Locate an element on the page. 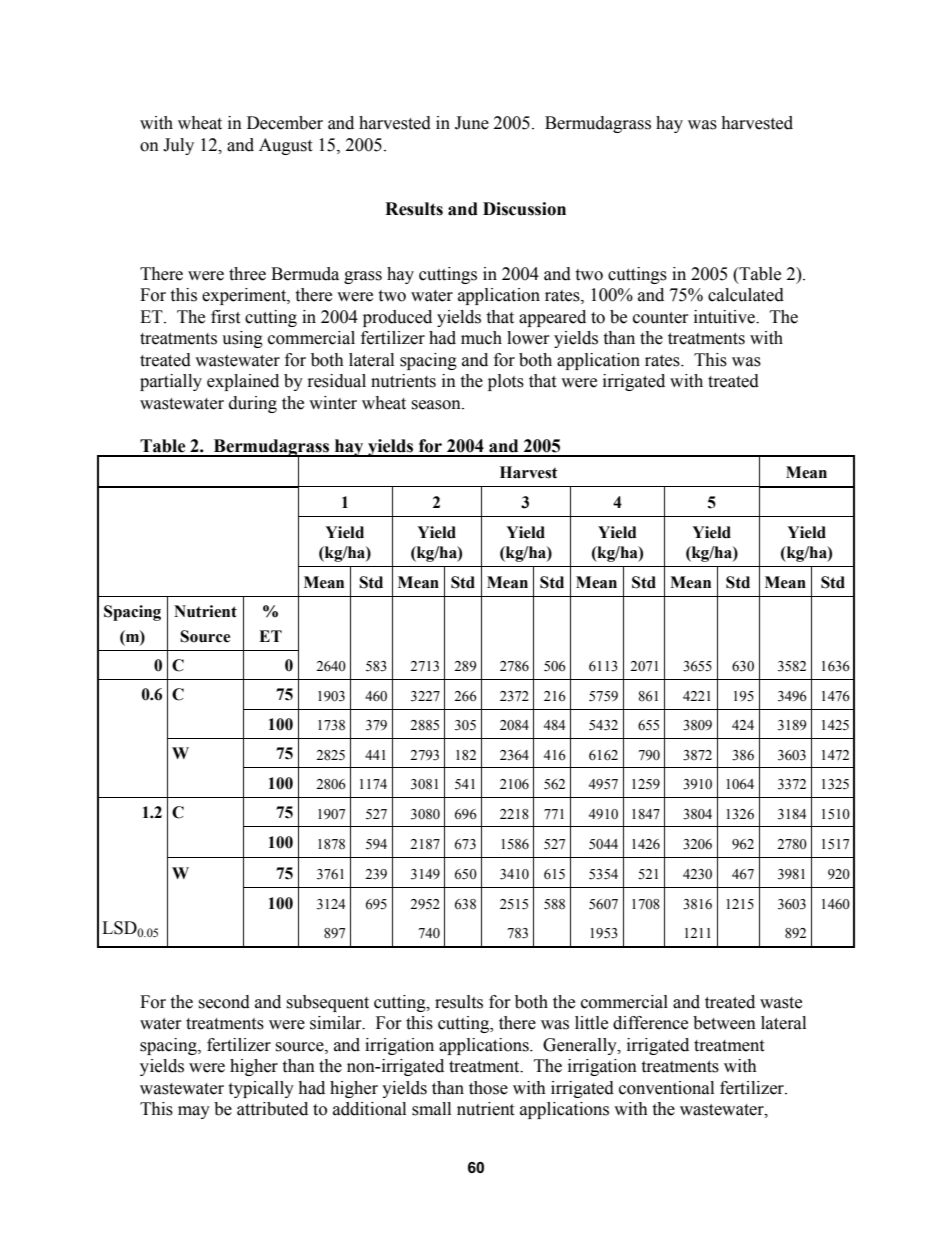  during is located at coordinates (253, 404).
